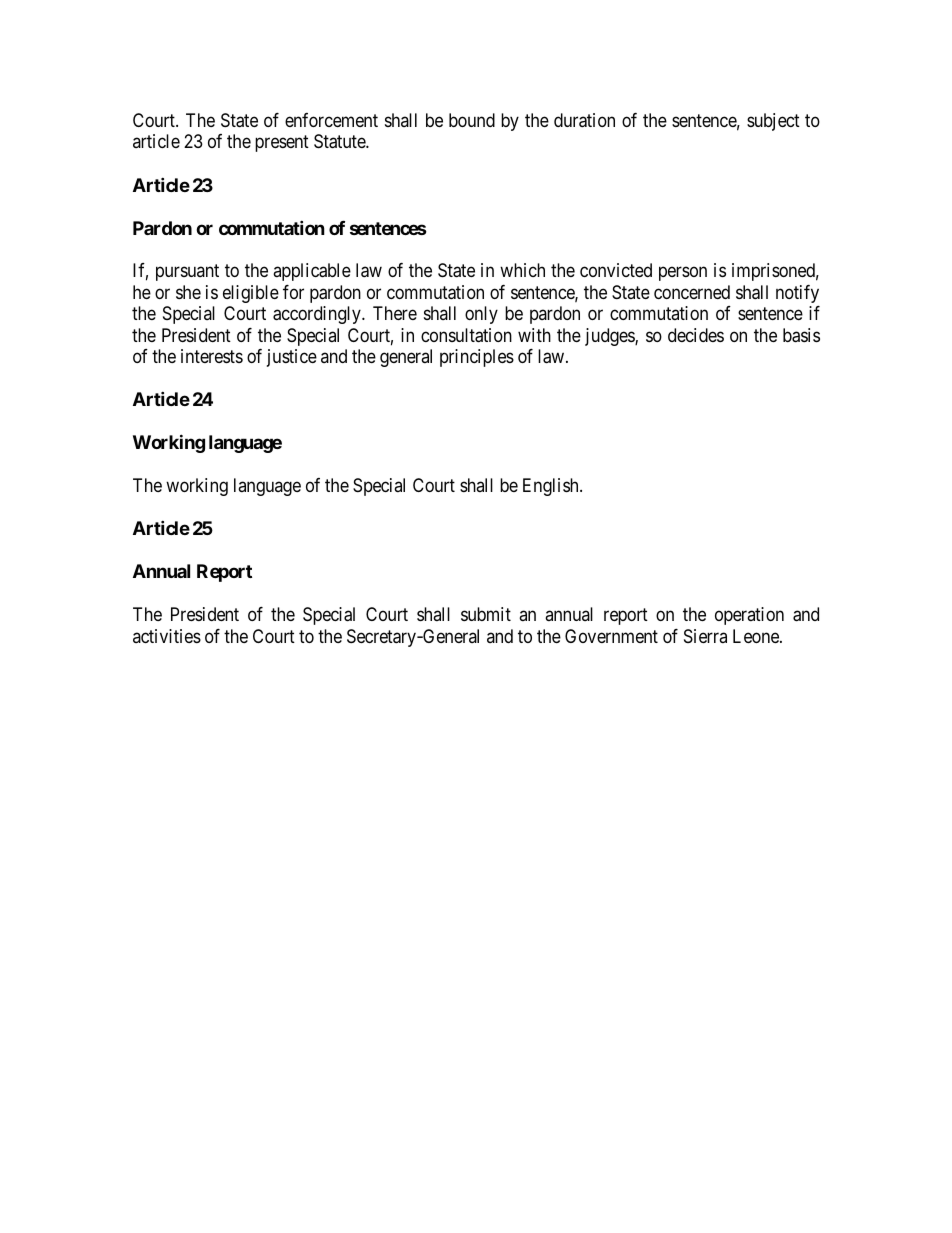  What do you see at coordinates (696, 335) in the screenshot?
I see `decides` at bounding box center [696, 335].
